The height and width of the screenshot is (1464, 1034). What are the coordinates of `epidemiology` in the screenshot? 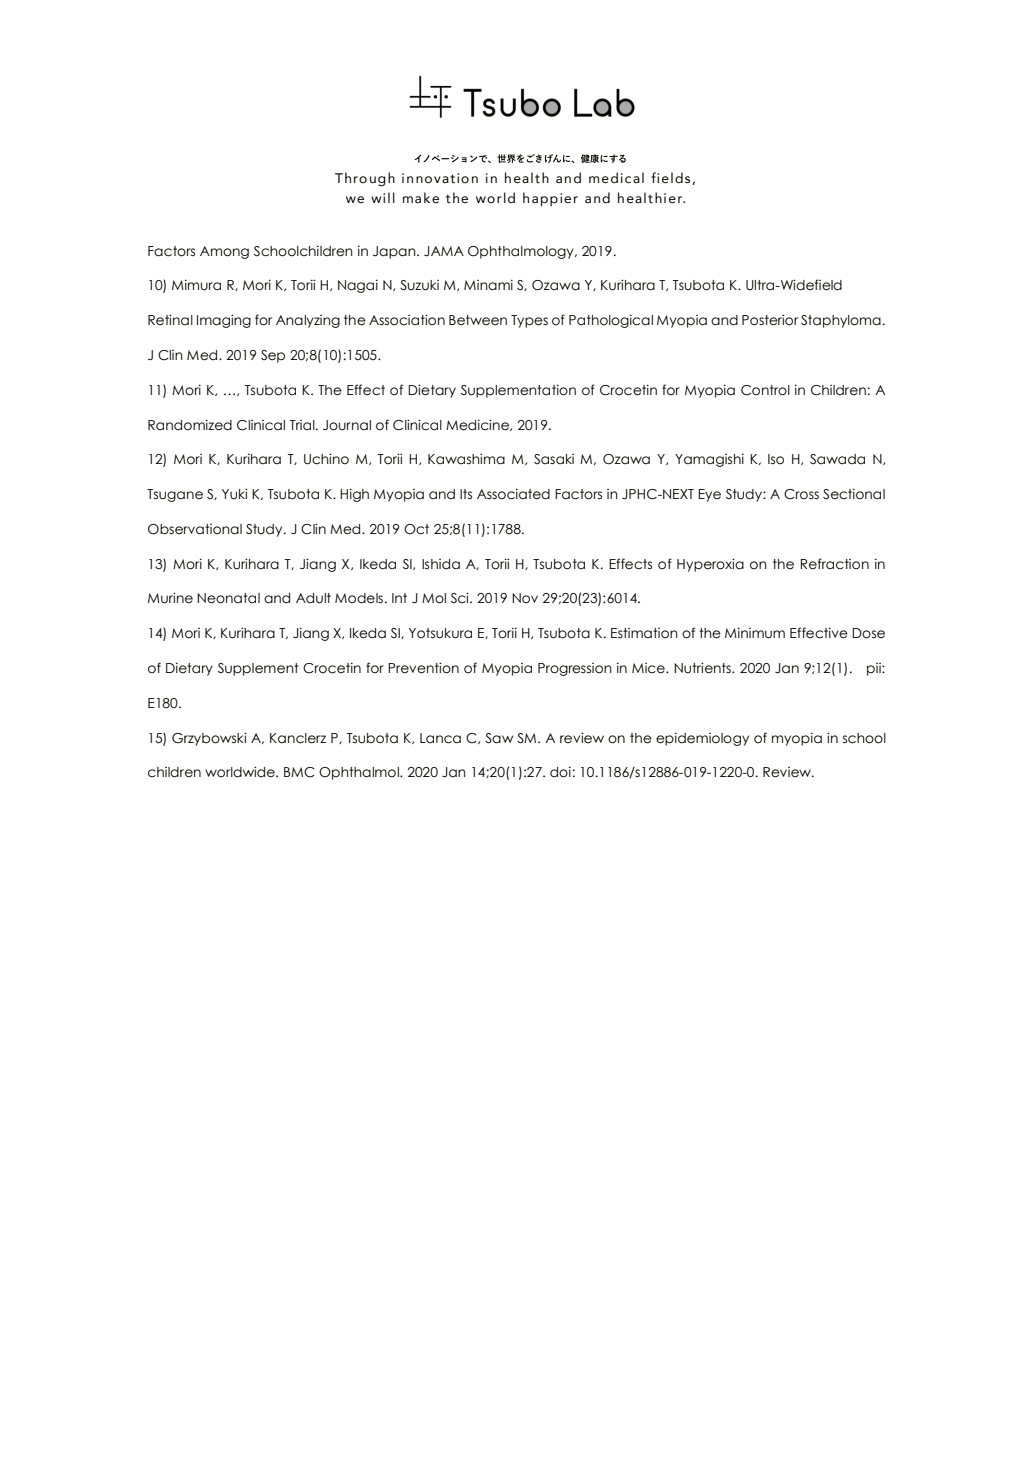 It's located at (702, 739).
